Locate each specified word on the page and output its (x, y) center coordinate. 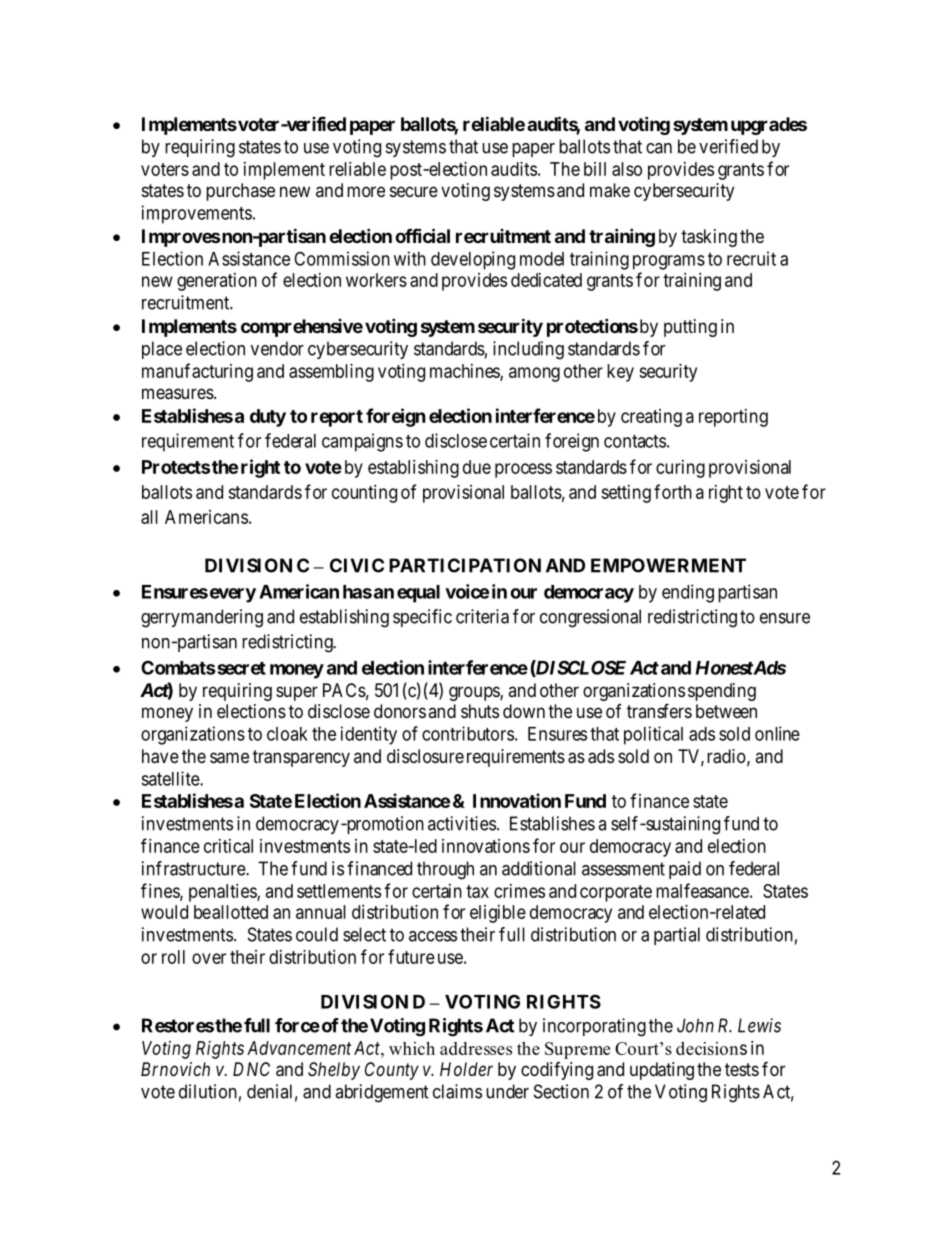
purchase (240, 192)
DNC (251, 1069)
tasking (709, 238)
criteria (482, 616)
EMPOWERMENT (668, 565)
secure (414, 191)
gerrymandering (202, 618)
